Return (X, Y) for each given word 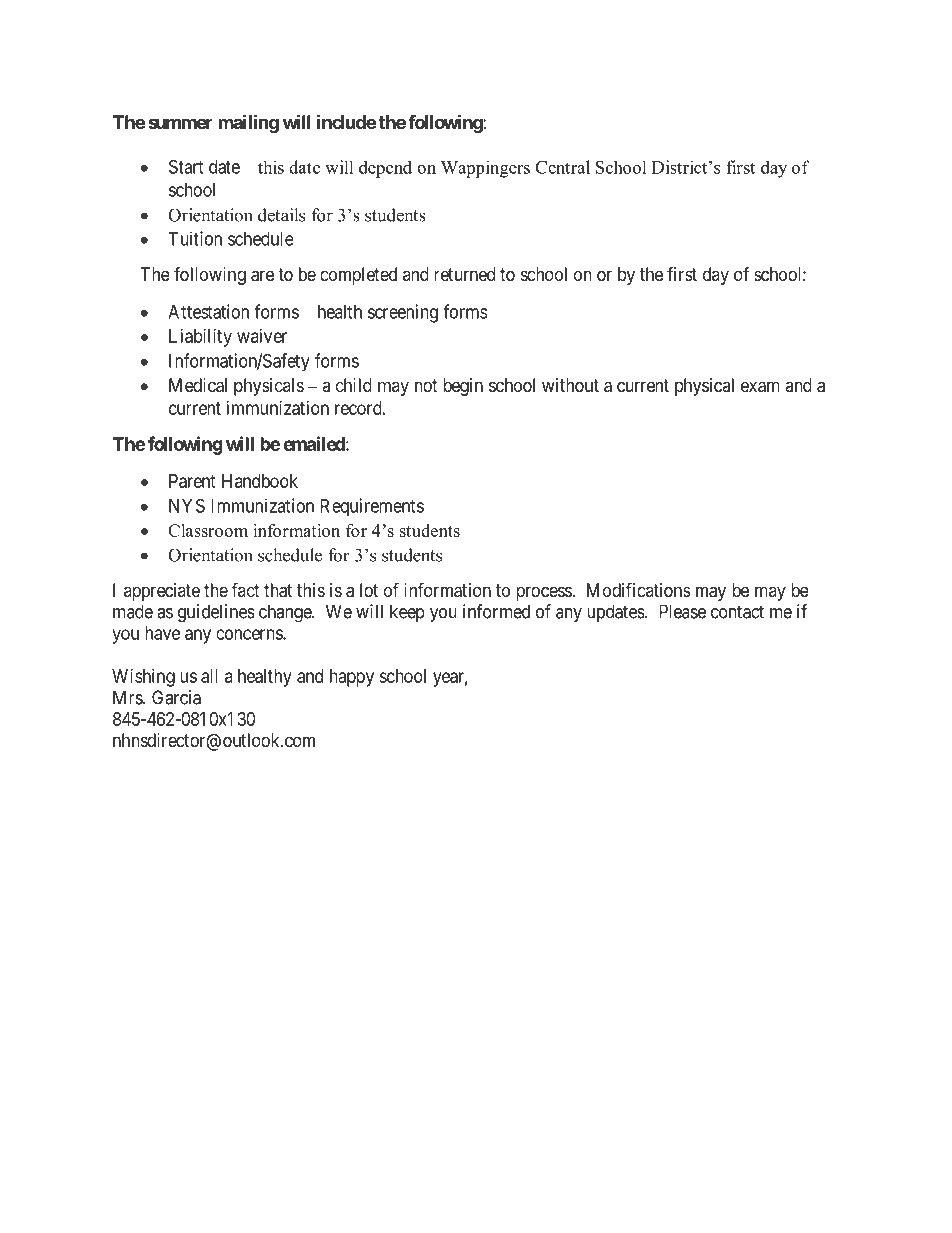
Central (563, 167)
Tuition (195, 238)
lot (369, 590)
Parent (192, 481)
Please (682, 611)
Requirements (372, 507)
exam (760, 387)
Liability (200, 338)
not (426, 385)
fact (246, 589)
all (209, 676)
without (570, 385)
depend (385, 169)
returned (464, 274)
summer (180, 123)
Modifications (639, 589)
